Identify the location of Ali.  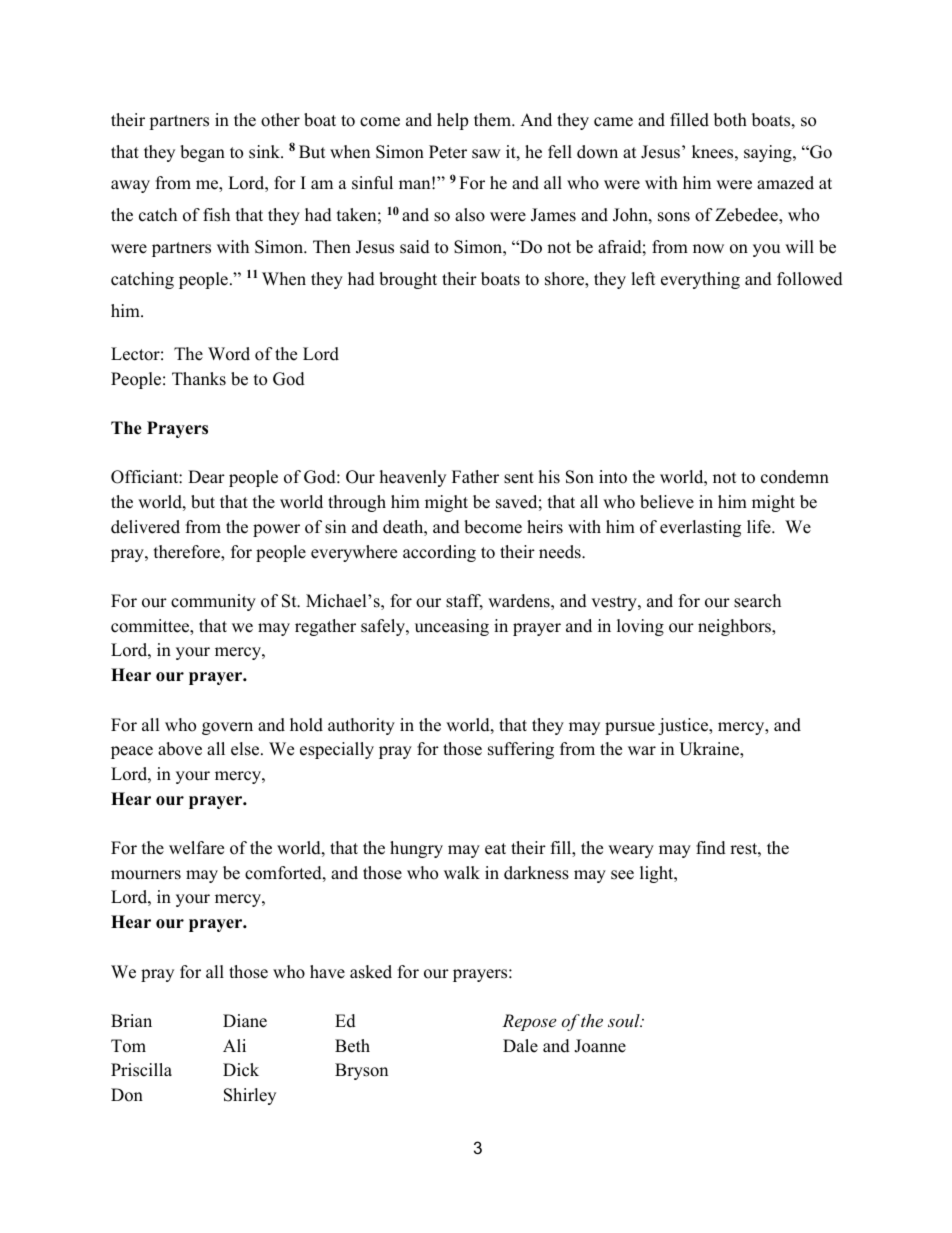
(234, 1045).
